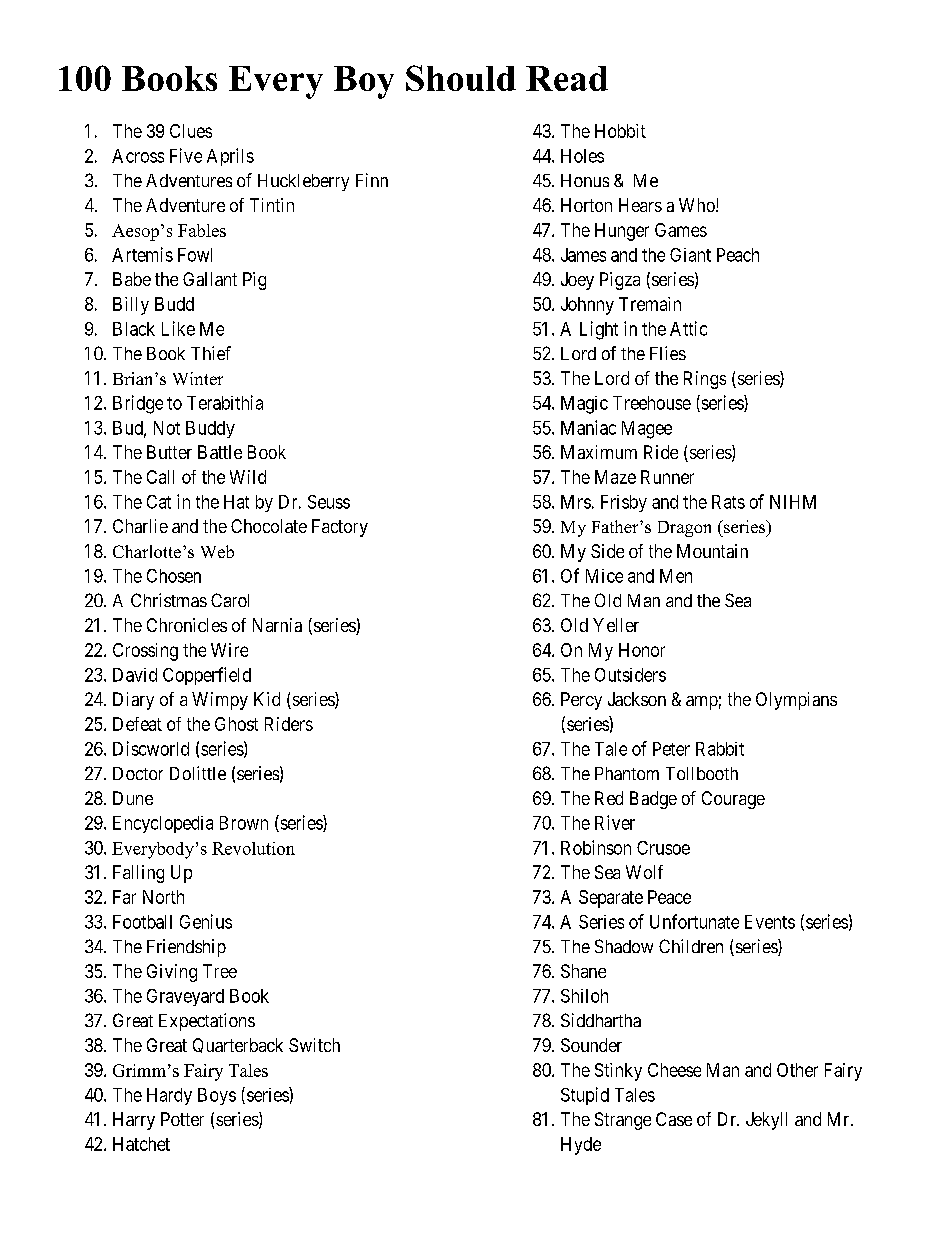 This page has width=952, height=1233. Describe the element at coordinates (191, 131) in the page. I see `Clues` at that location.
